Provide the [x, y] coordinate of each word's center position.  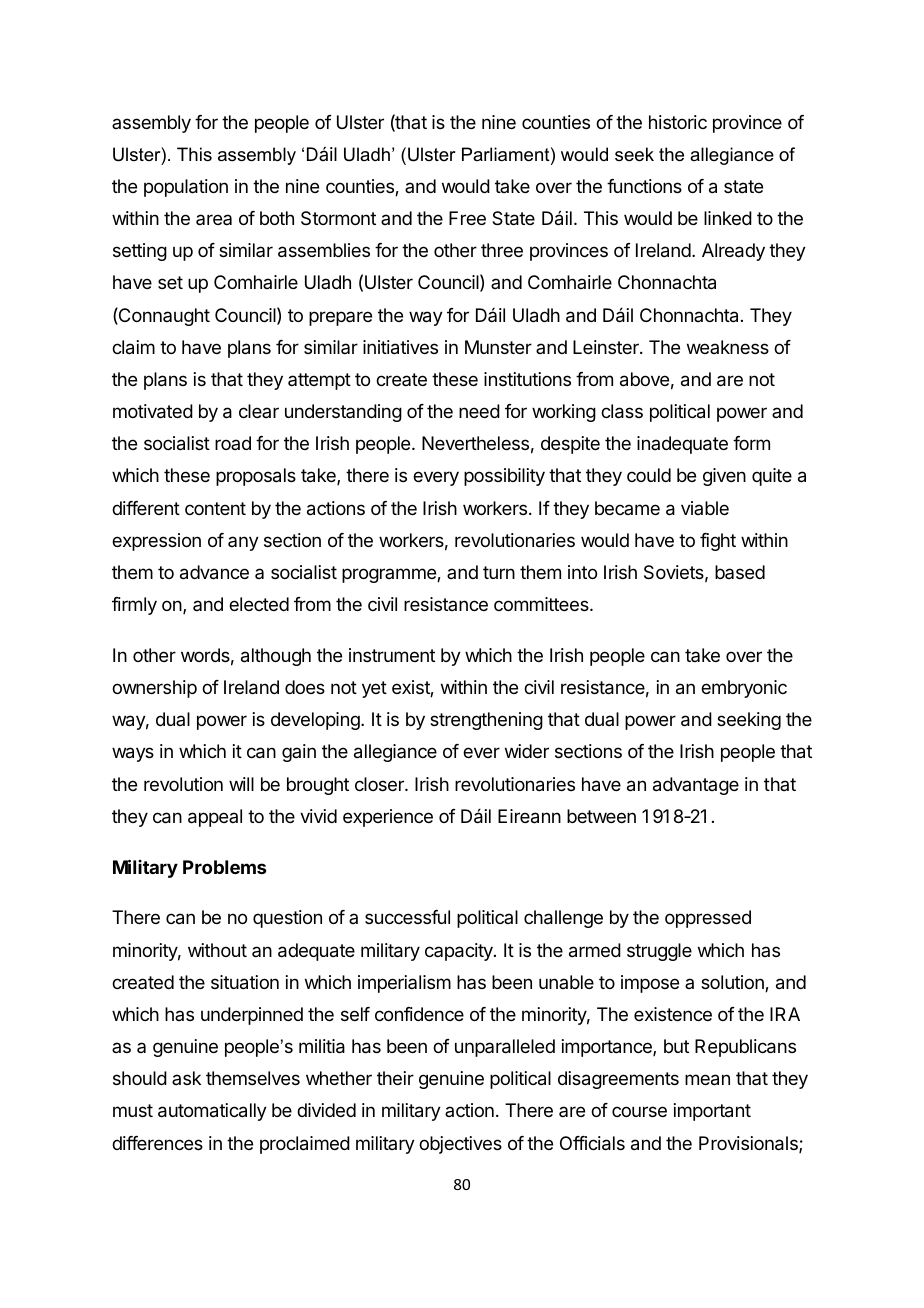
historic [678, 122]
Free [467, 218]
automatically [212, 1112]
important [712, 1112]
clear [259, 411]
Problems [224, 867]
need [479, 411]
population [186, 188]
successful [407, 917]
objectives [460, 1145]
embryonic [744, 689]
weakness [728, 347]
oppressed [708, 919]
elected [259, 604]
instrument [392, 655]
